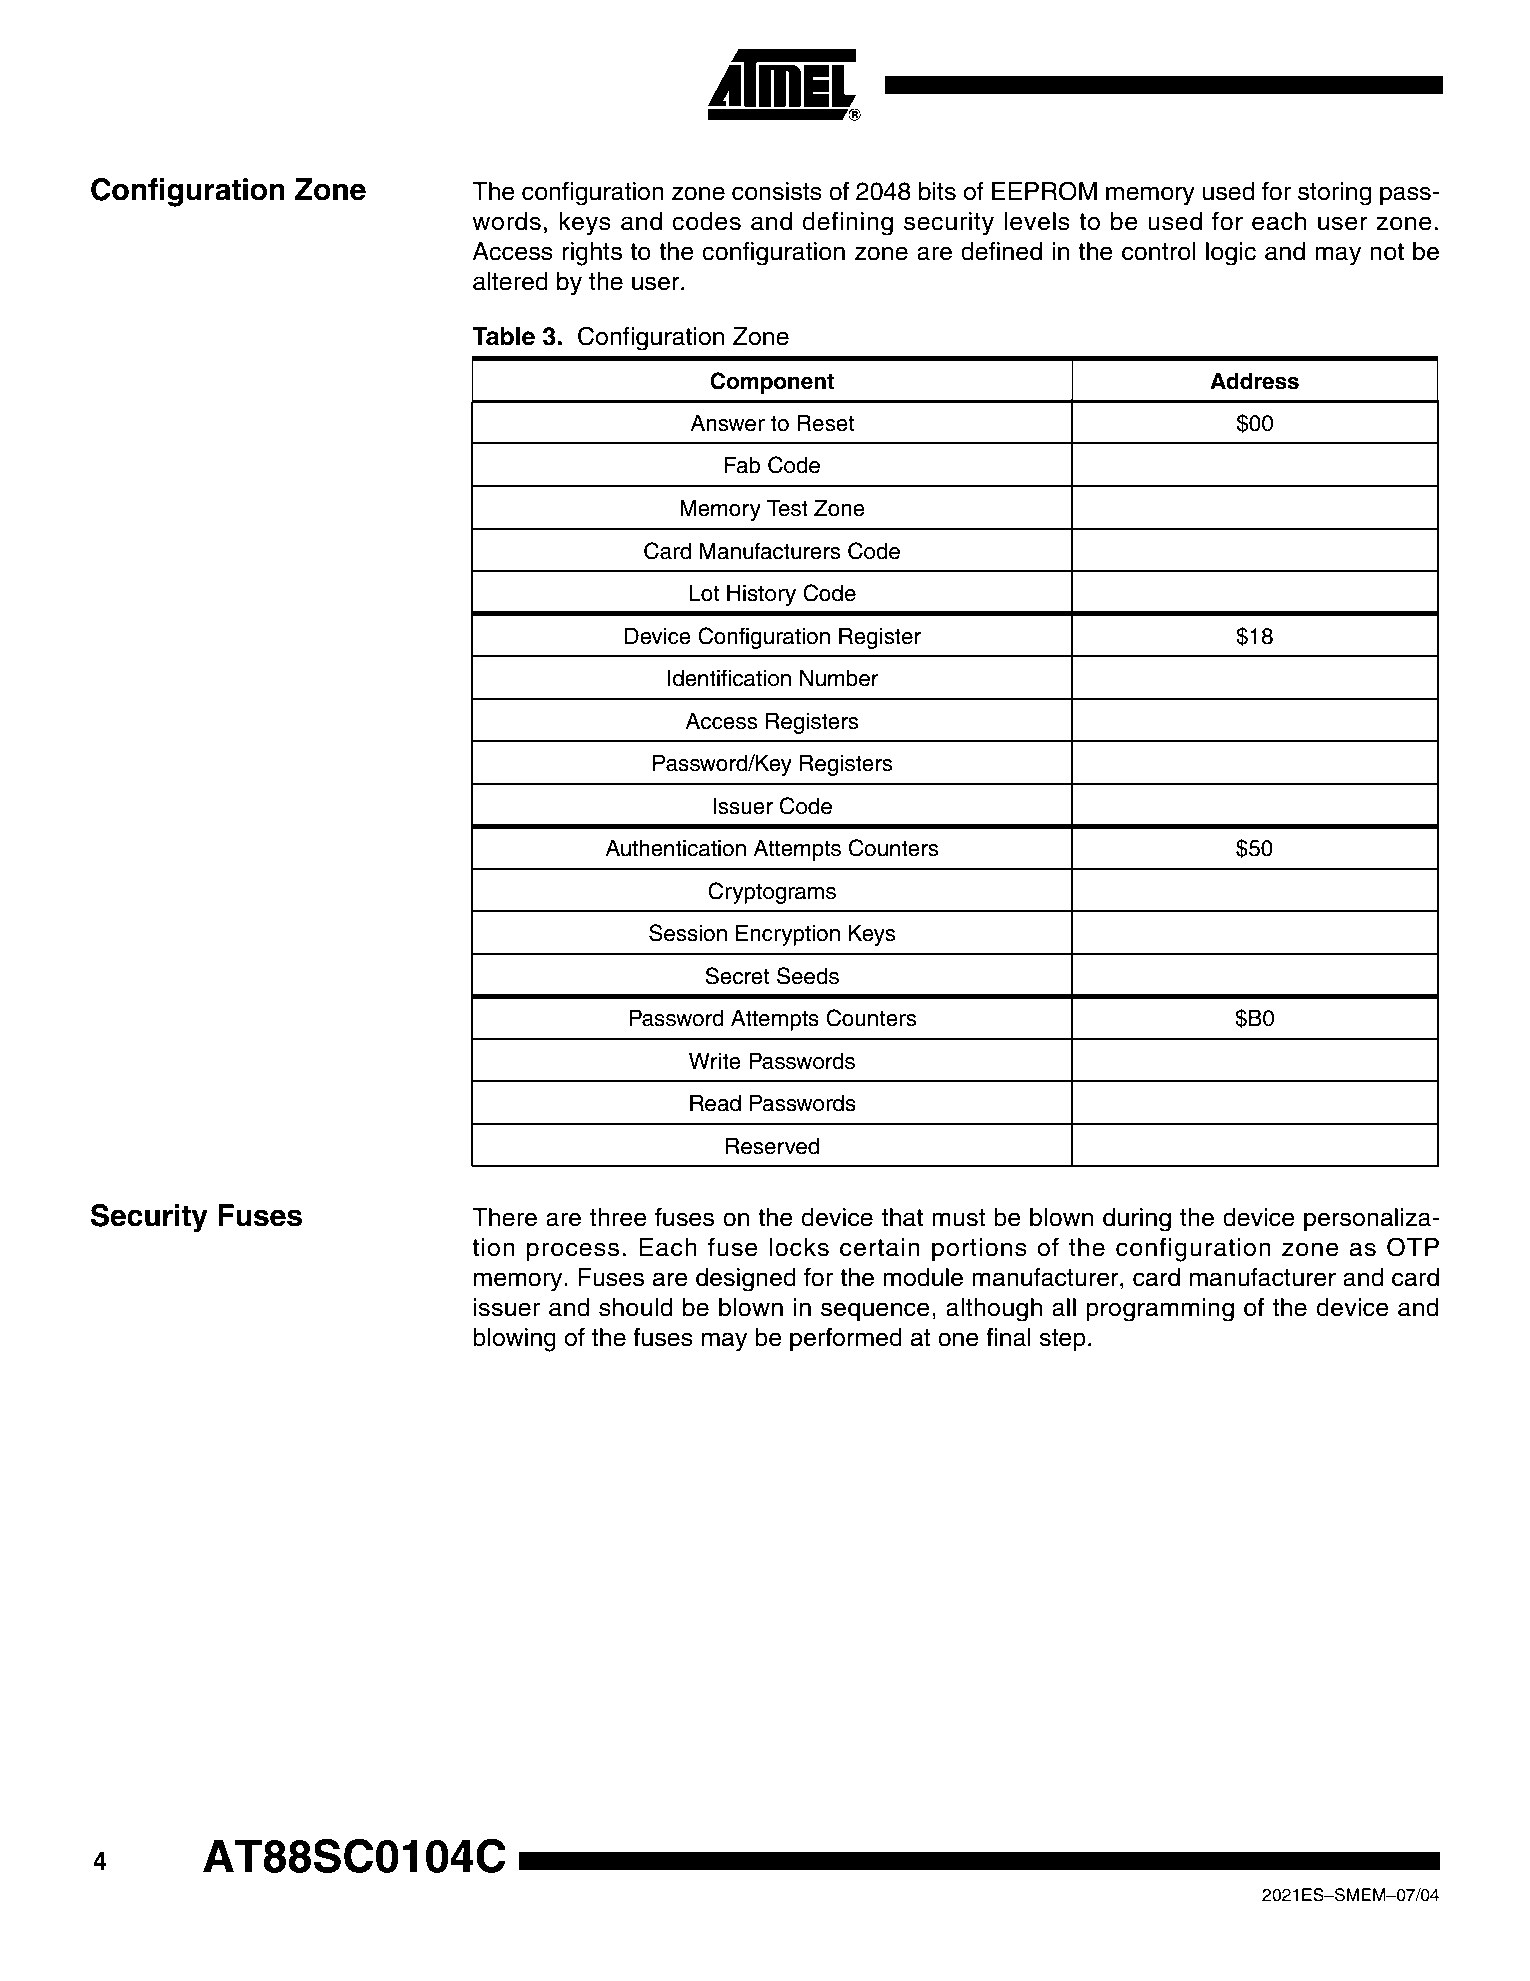 This screenshot has height=1981, width=1530. Describe the element at coordinates (688, 933) in the screenshot. I see `Session` at that location.
